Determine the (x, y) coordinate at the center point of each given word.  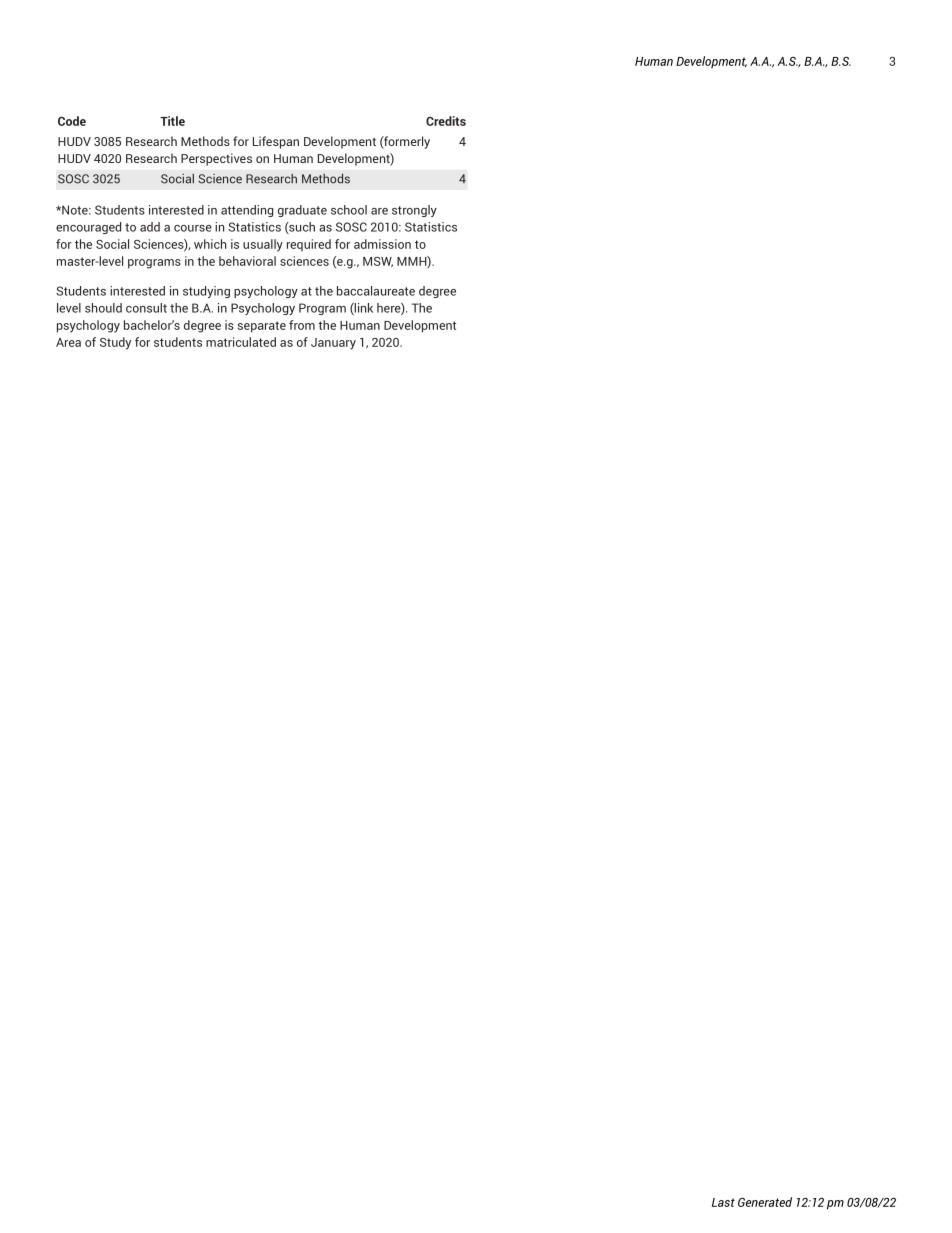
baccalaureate (376, 291)
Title (172, 121)
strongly (414, 211)
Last (723, 1202)
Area (68, 342)
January (333, 344)
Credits (446, 121)
